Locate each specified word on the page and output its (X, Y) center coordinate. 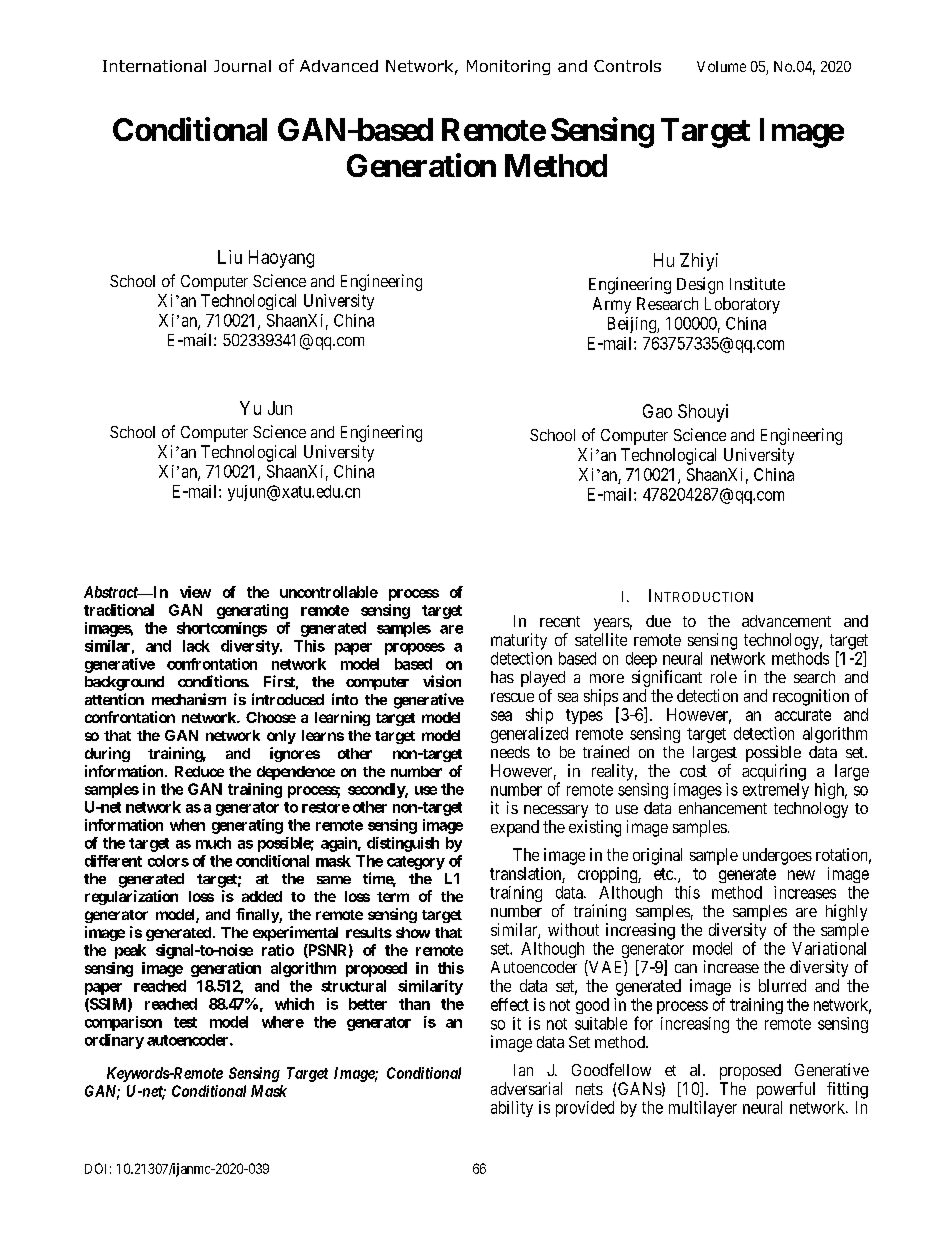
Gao (657, 411)
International (154, 66)
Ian (523, 1070)
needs (510, 752)
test (185, 1022)
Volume (721, 66)
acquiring (774, 772)
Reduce (199, 771)
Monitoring (508, 67)
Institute (757, 283)
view (195, 592)
